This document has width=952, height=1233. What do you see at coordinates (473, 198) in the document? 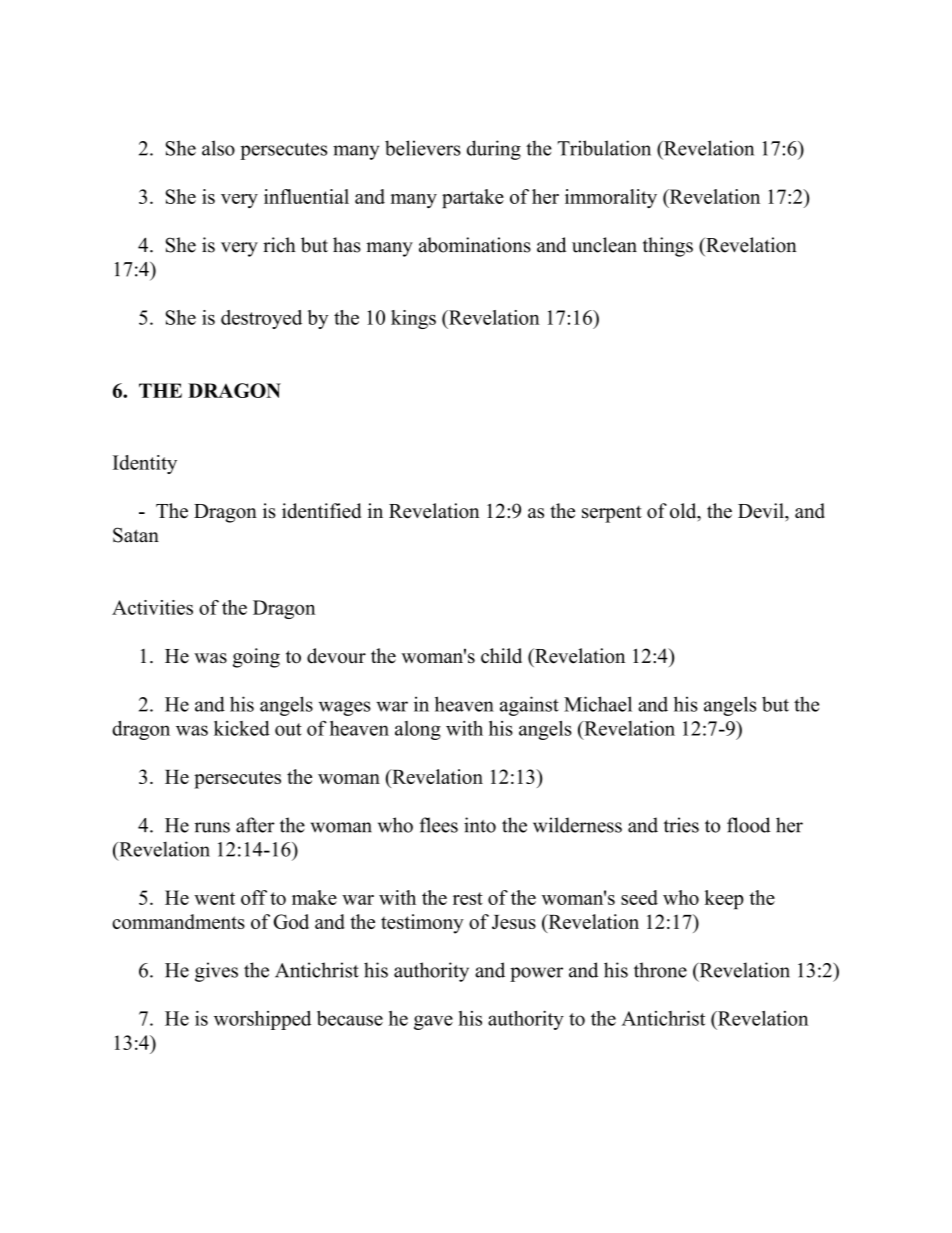
I see `partake` at bounding box center [473, 198].
